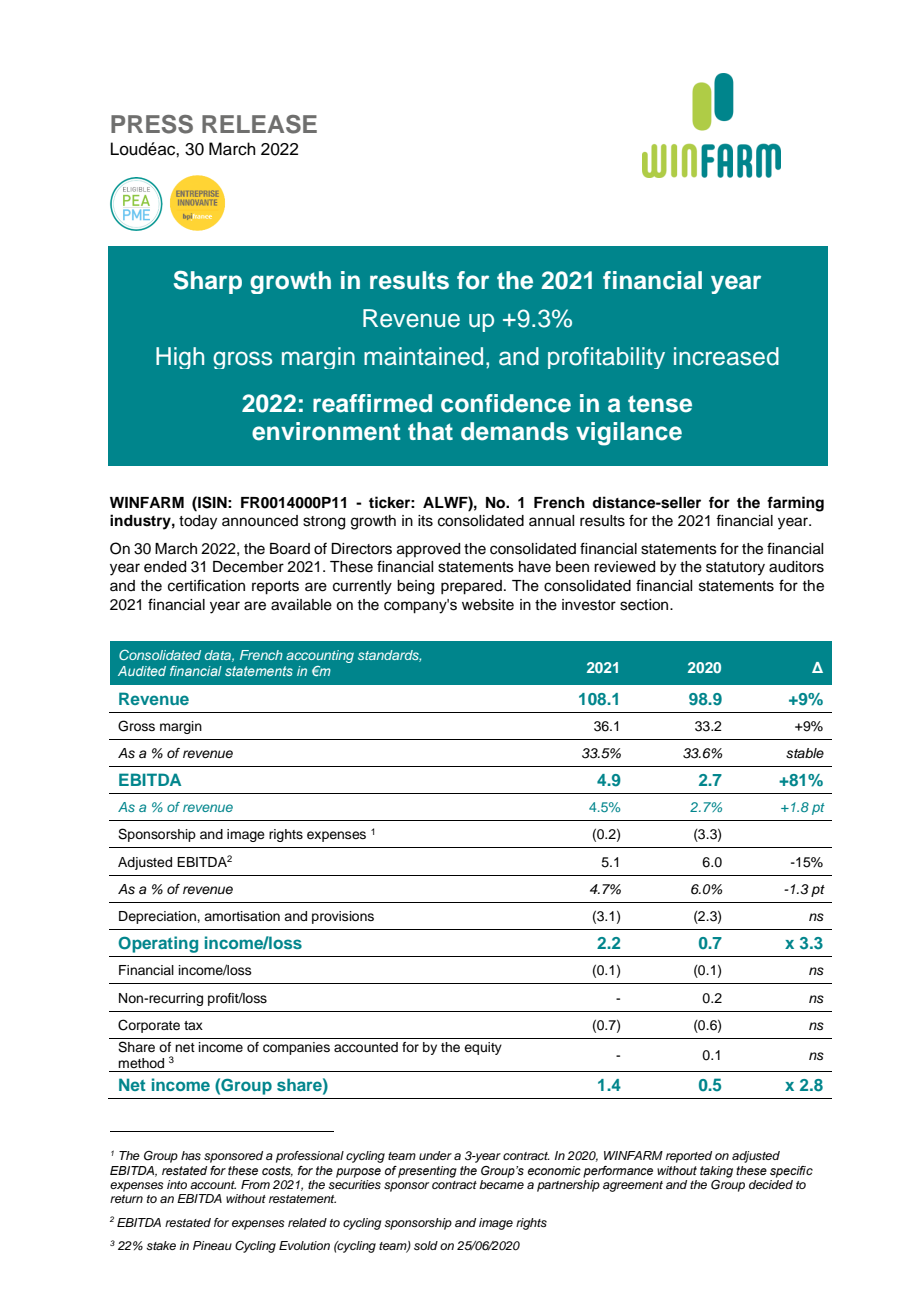 This screenshot has width=924, height=1308. I want to click on maintained, so click(423, 356).
